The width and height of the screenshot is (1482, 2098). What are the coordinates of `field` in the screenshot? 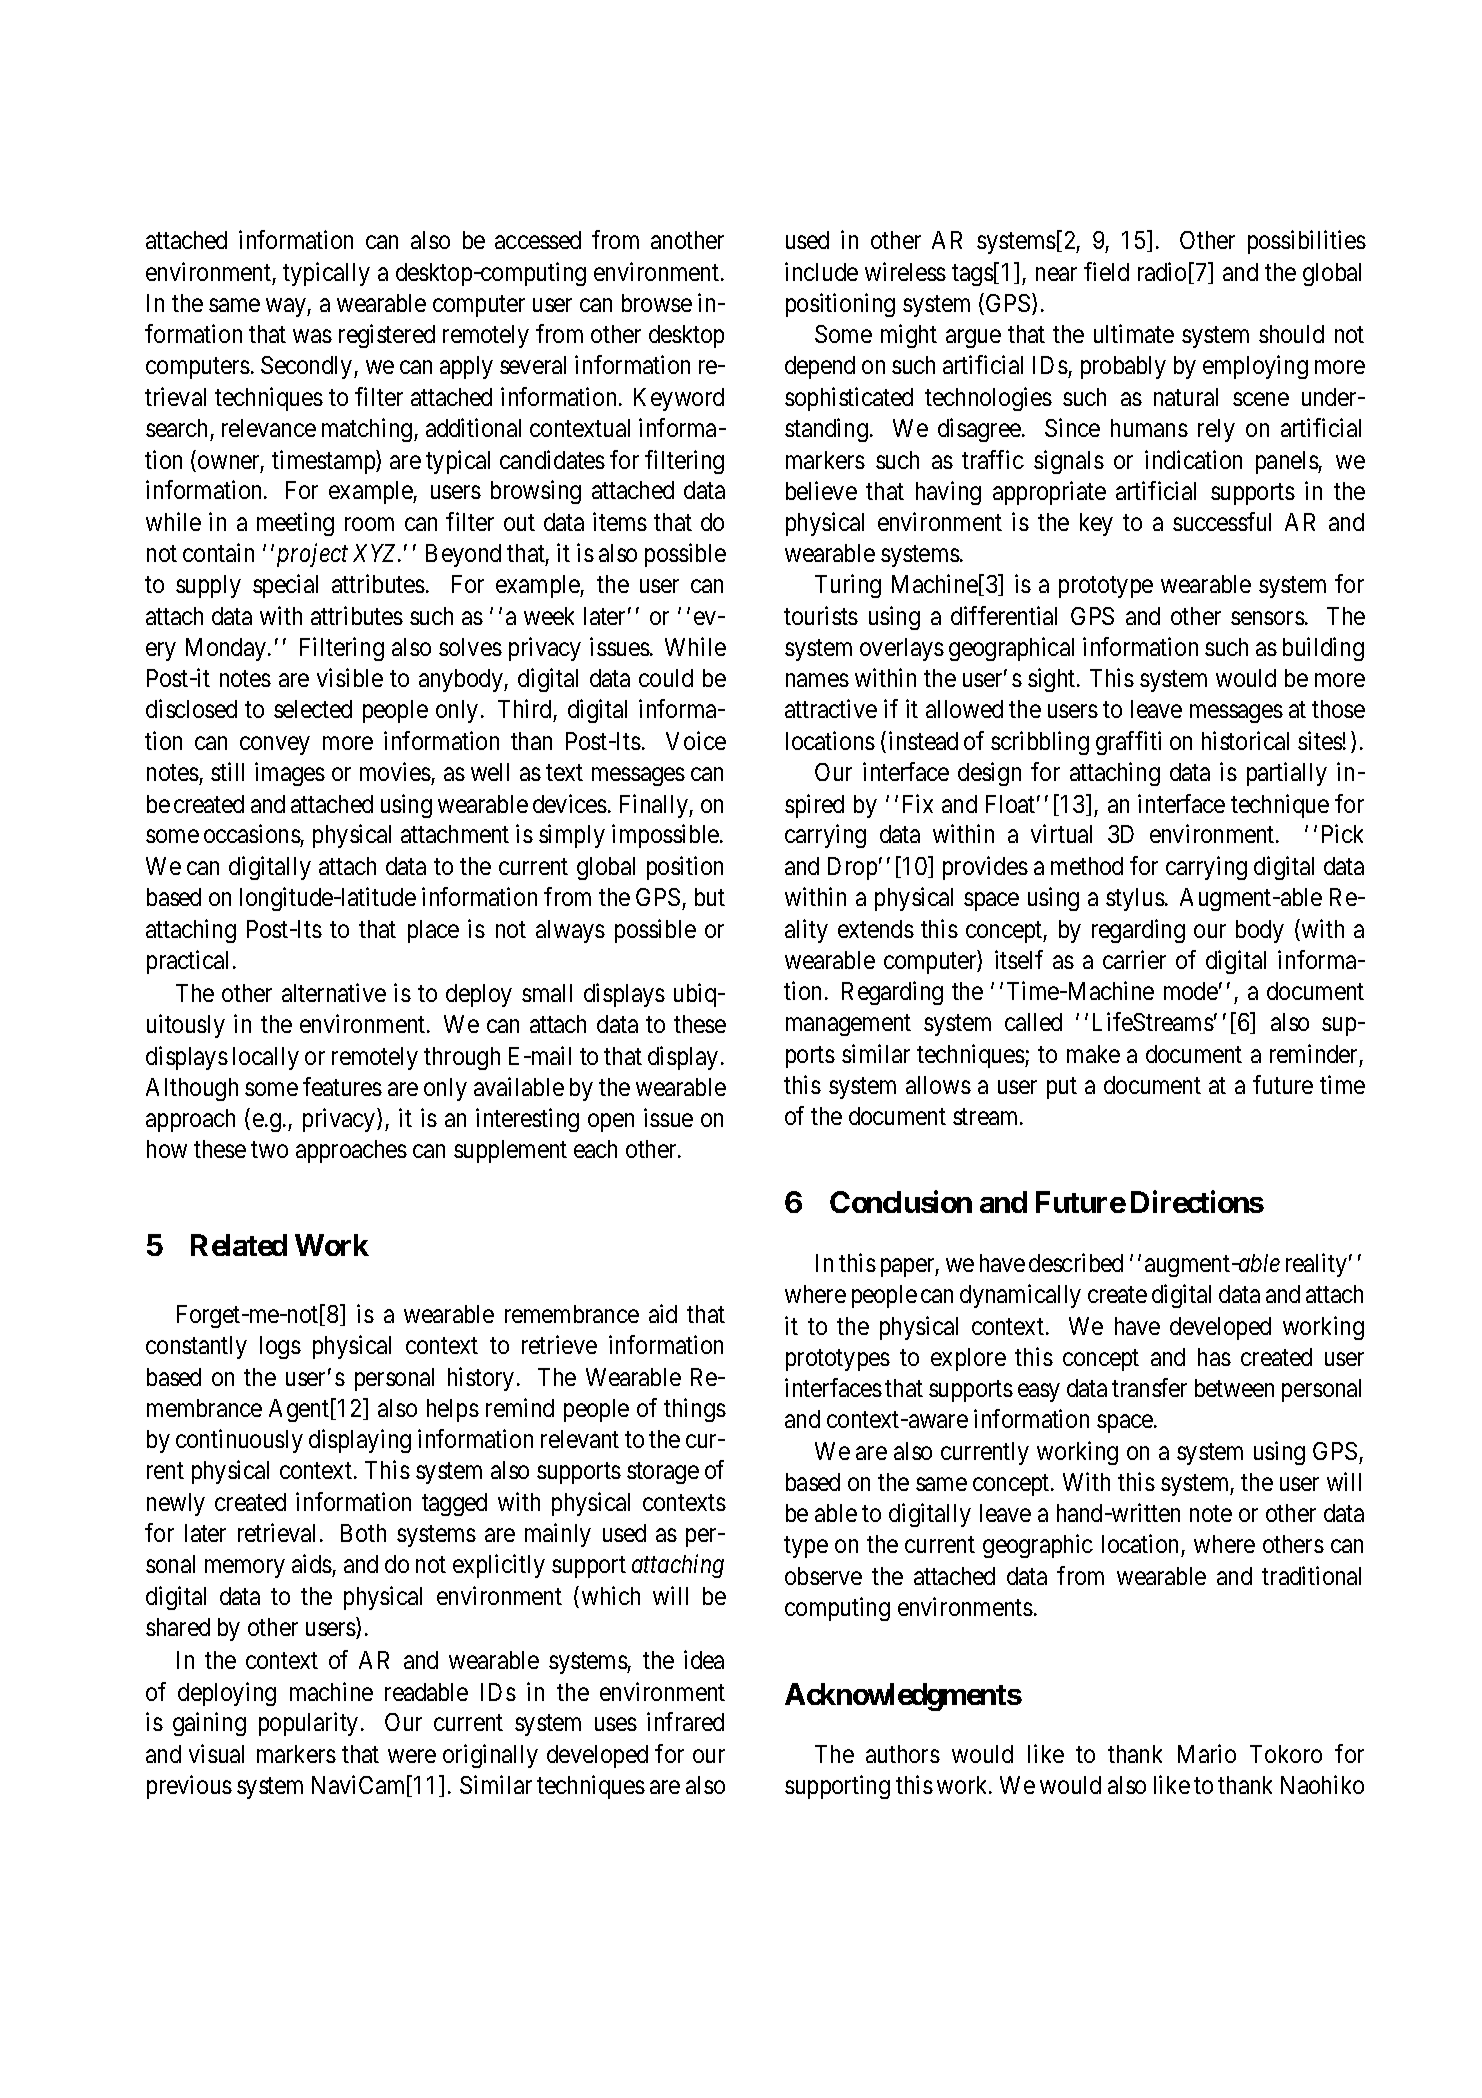 It's located at (1106, 271).
